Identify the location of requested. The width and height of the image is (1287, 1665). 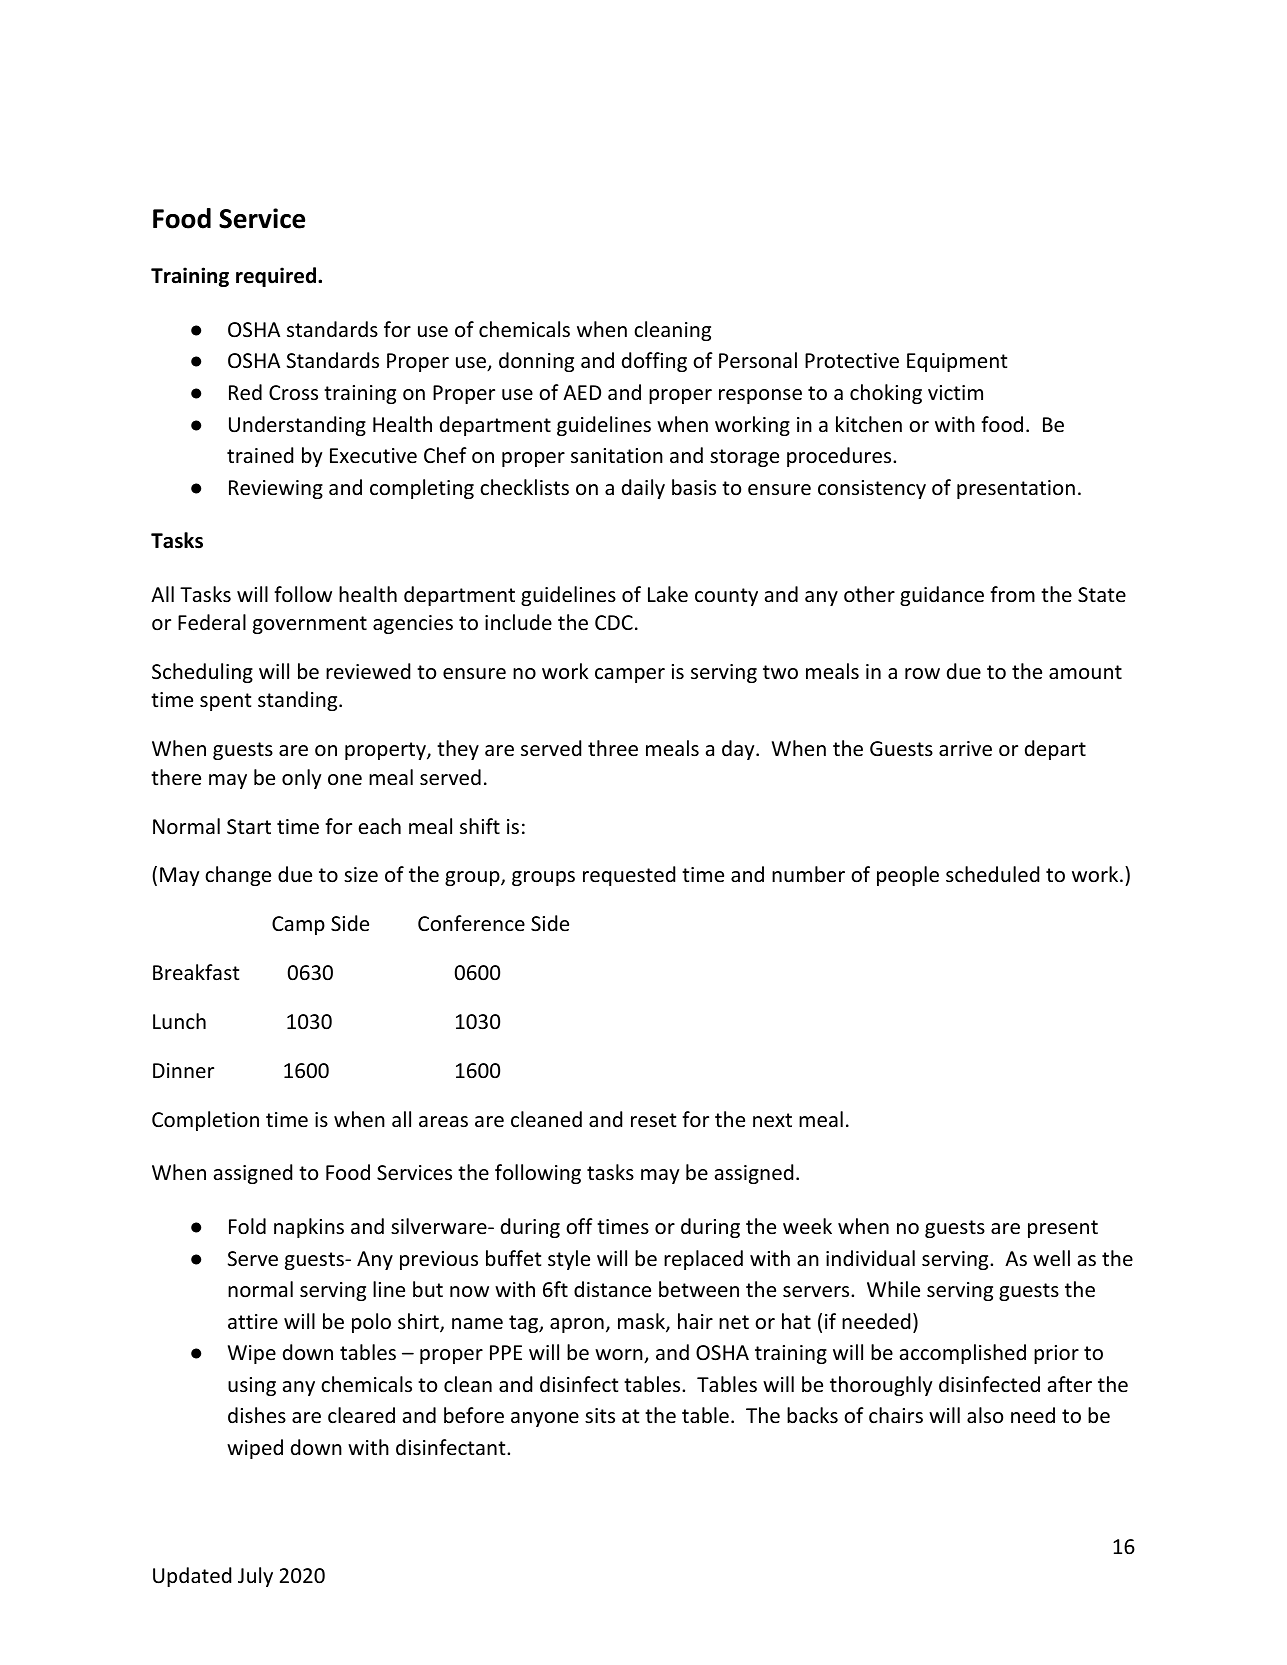
(629, 876).
